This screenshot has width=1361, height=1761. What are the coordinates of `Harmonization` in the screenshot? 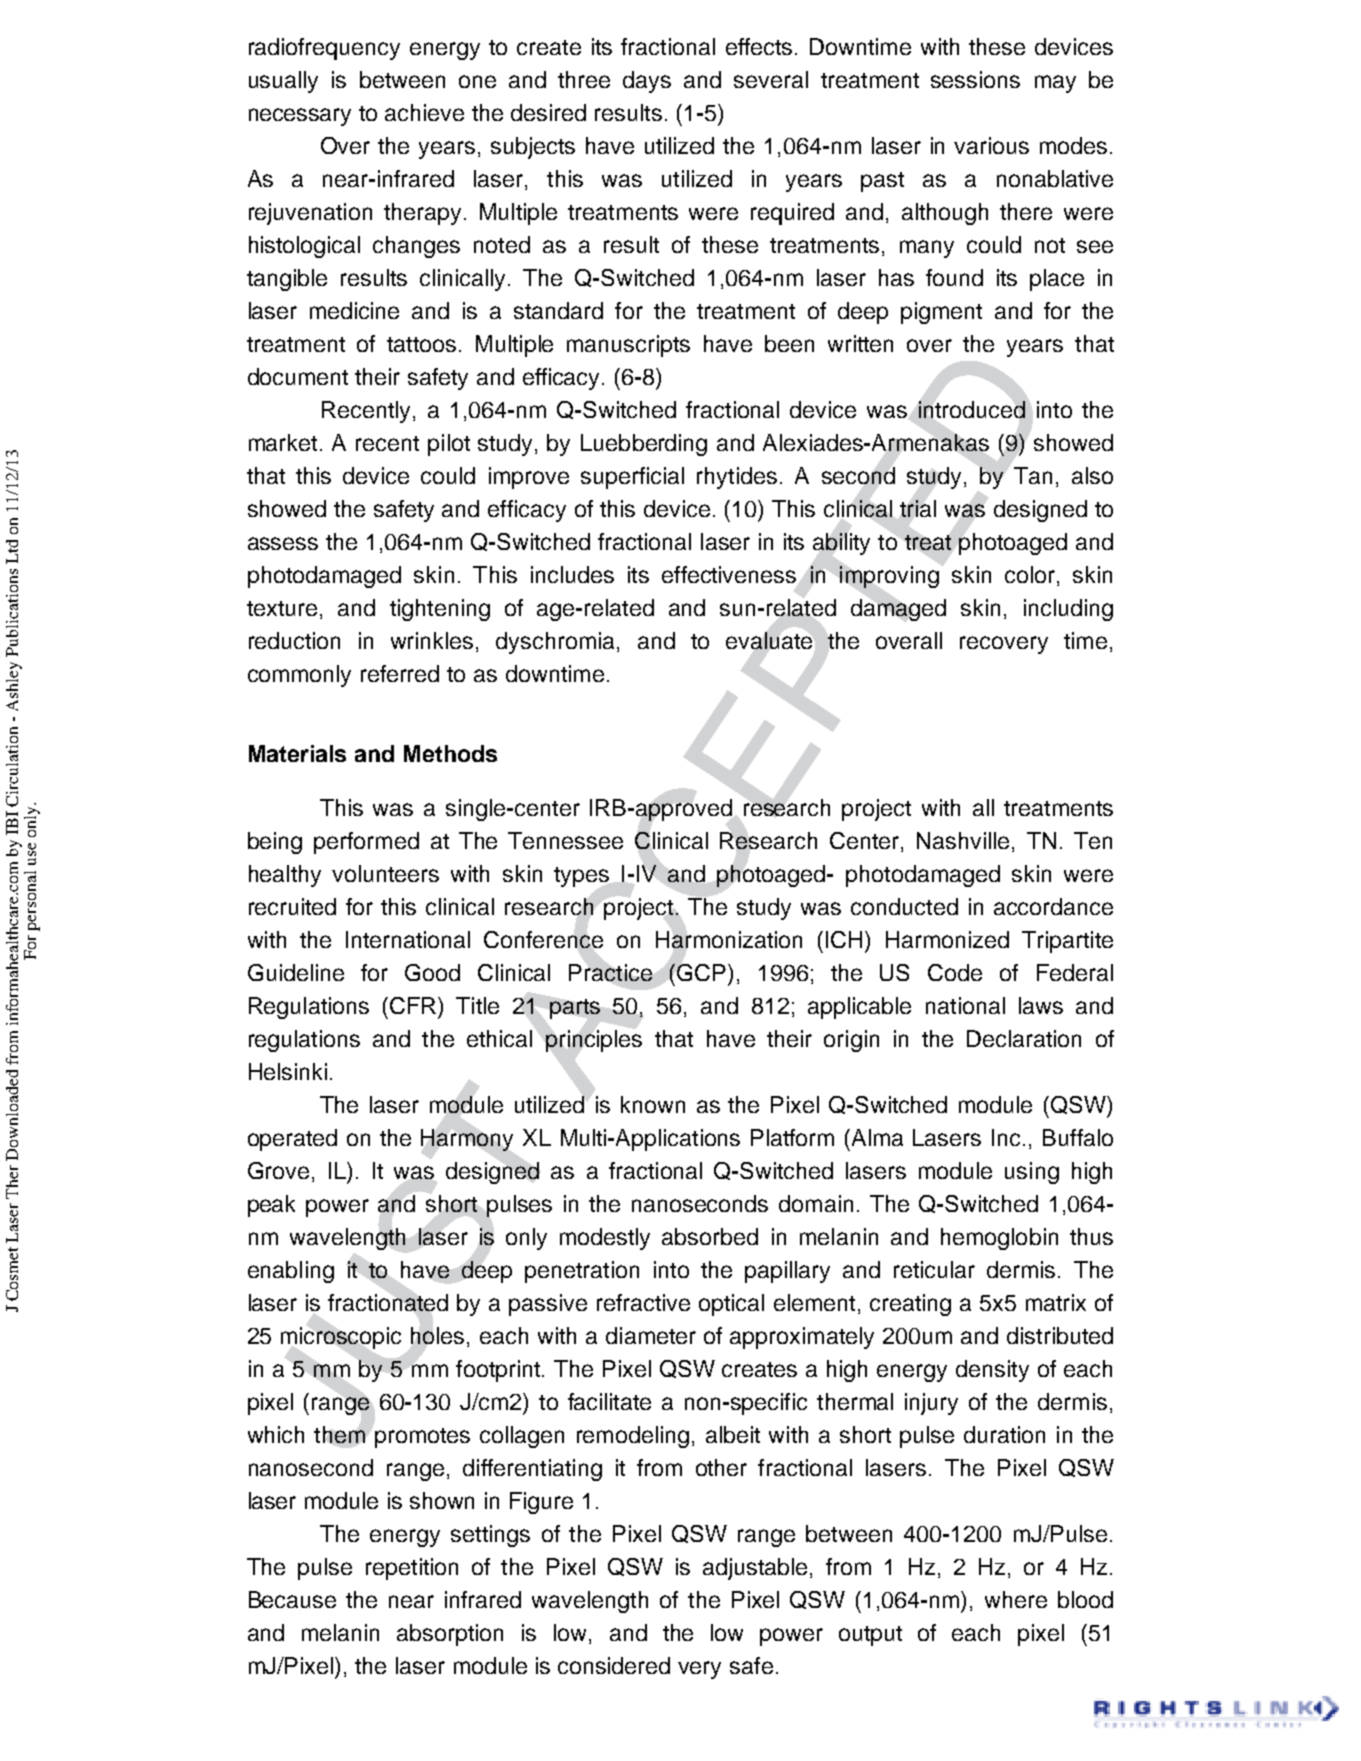 It's located at (729, 939).
